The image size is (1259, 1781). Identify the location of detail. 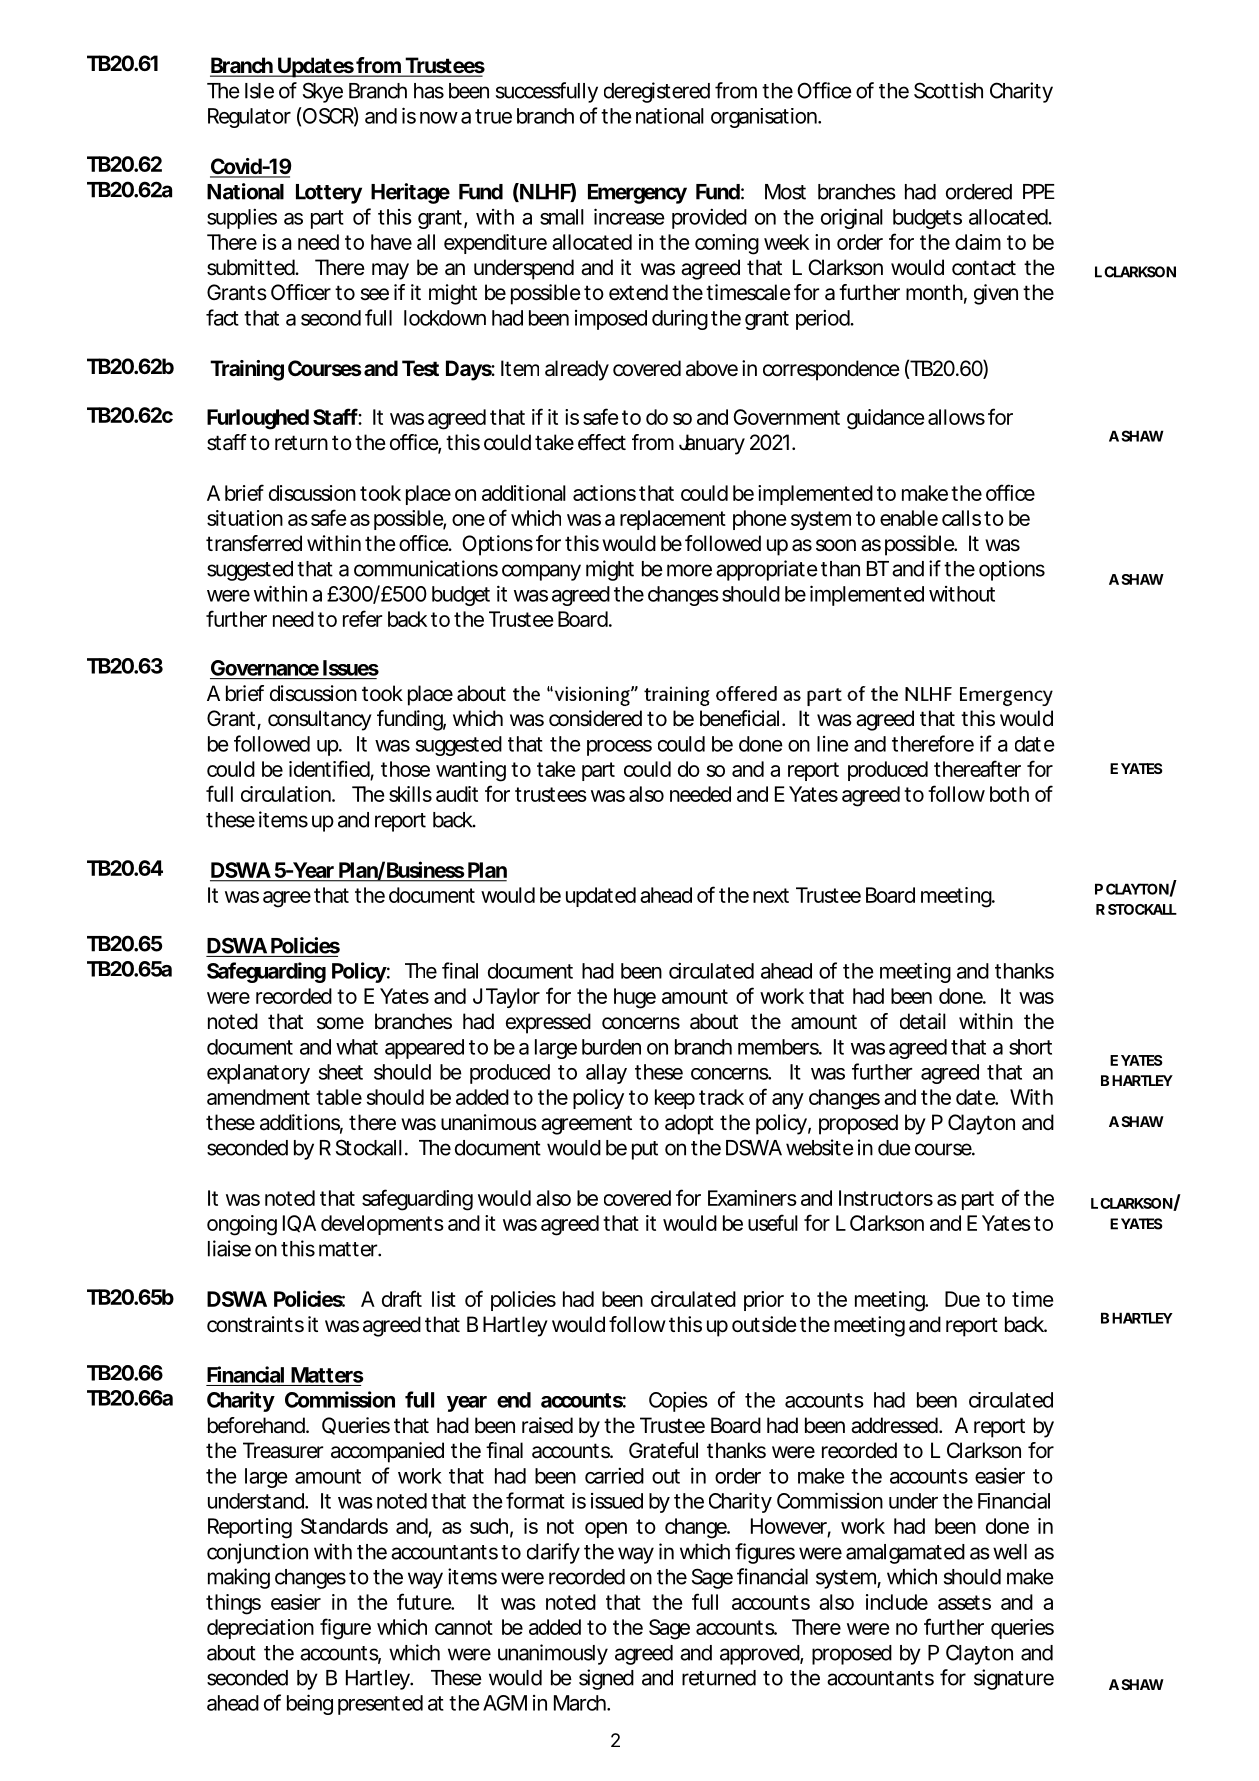
(923, 1021).
